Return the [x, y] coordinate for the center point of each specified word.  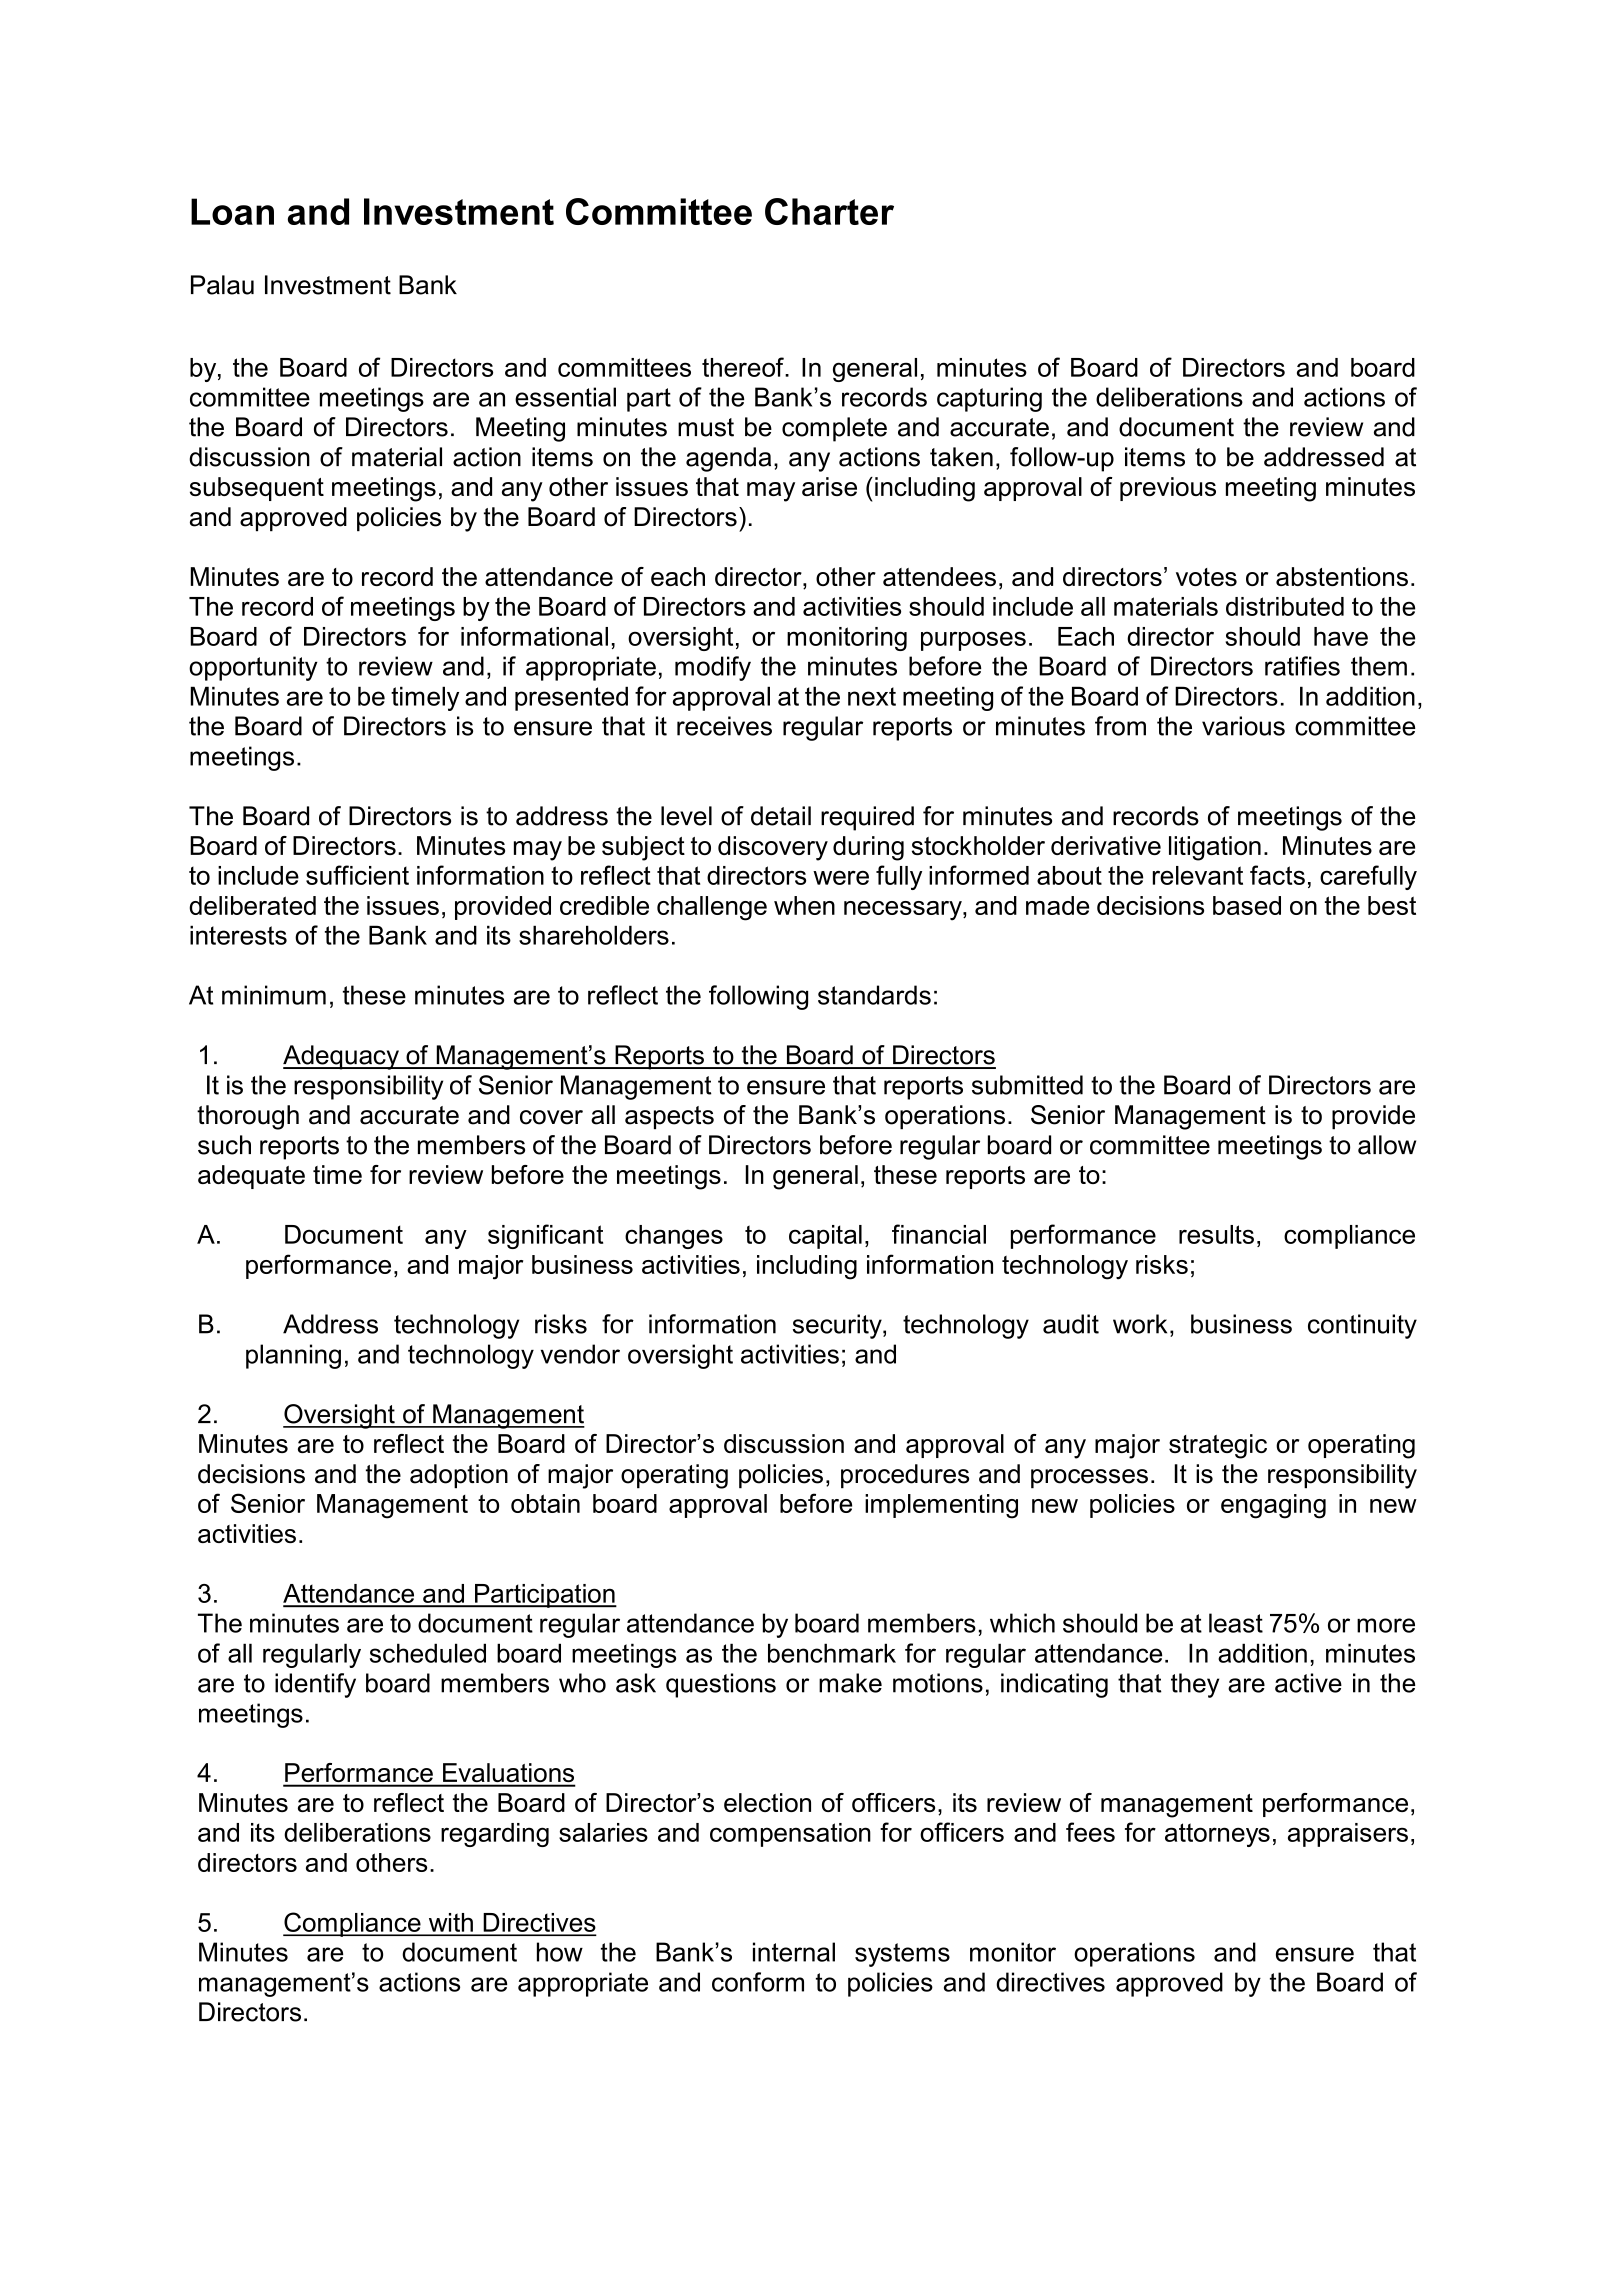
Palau [222, 285]
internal [794, 1952]
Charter [829, 211]
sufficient [357, 875]
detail [781, 816]
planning [293, 1356]
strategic [1218, 1446]
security [838, 1326]
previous [1168, 489]
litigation [1215, 848]
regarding [495, 1835]
